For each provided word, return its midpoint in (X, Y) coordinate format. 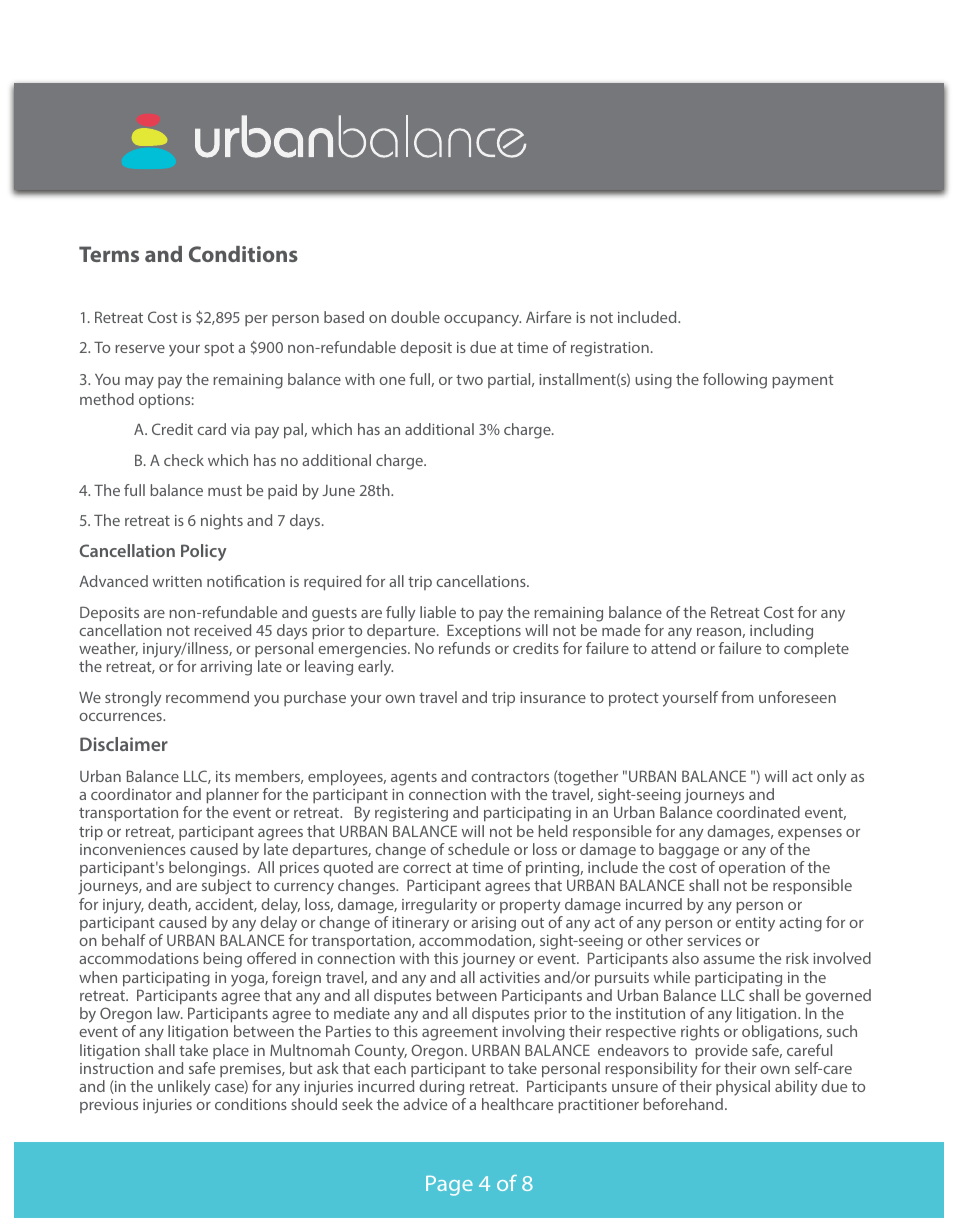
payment (803, 382)
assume (729, 960)
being (222, 960)
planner (232, 796)
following (735, 381)
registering (411, 814)
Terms (109, 254)
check (184, 460)
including (781, 632)
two (469, 380)
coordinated (758, 812)
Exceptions (484, 632)
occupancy (482, 321)
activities (510, 977)
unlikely (184, 1088)
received (222, 630)
